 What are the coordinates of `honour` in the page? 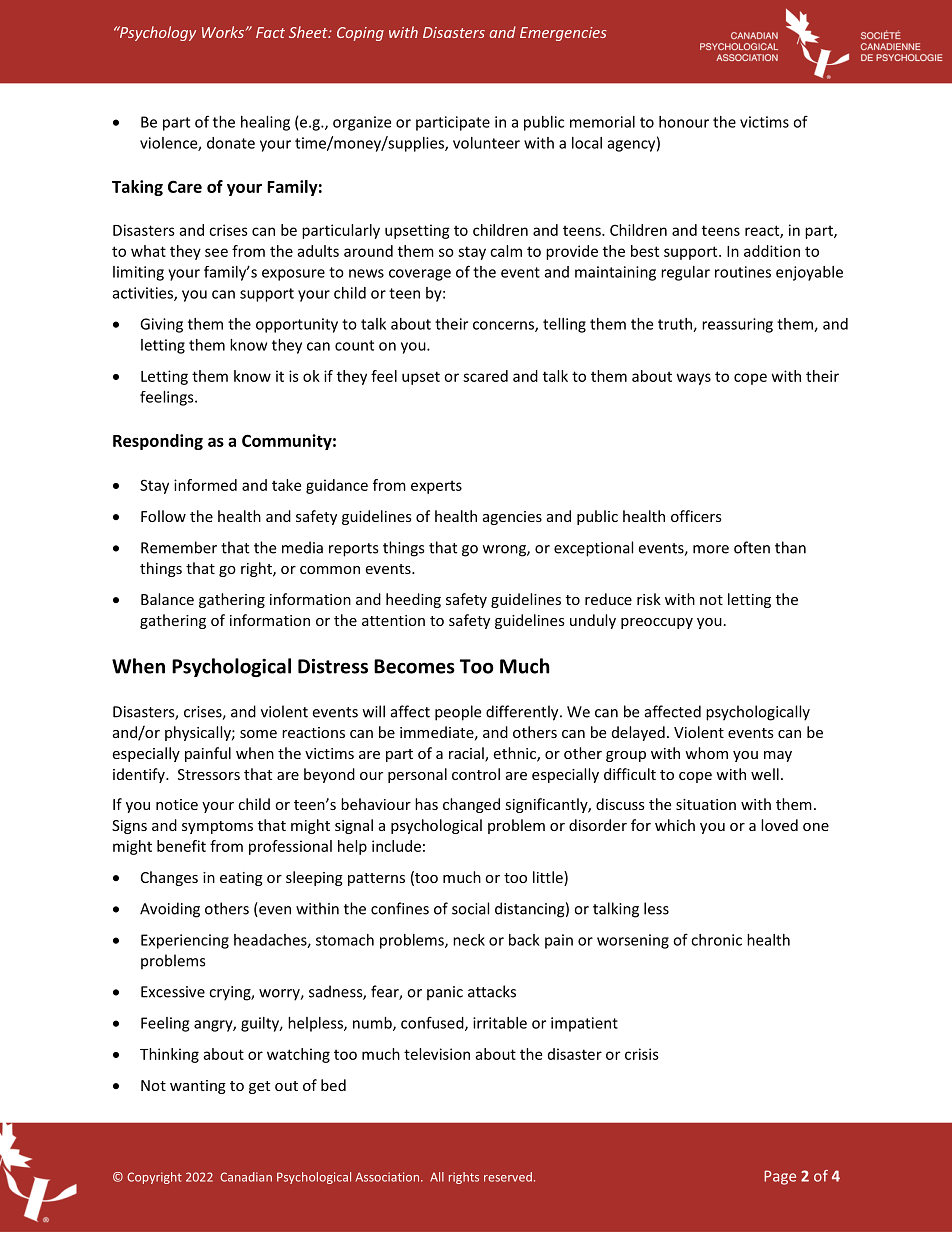 It's located at (684, 122).
